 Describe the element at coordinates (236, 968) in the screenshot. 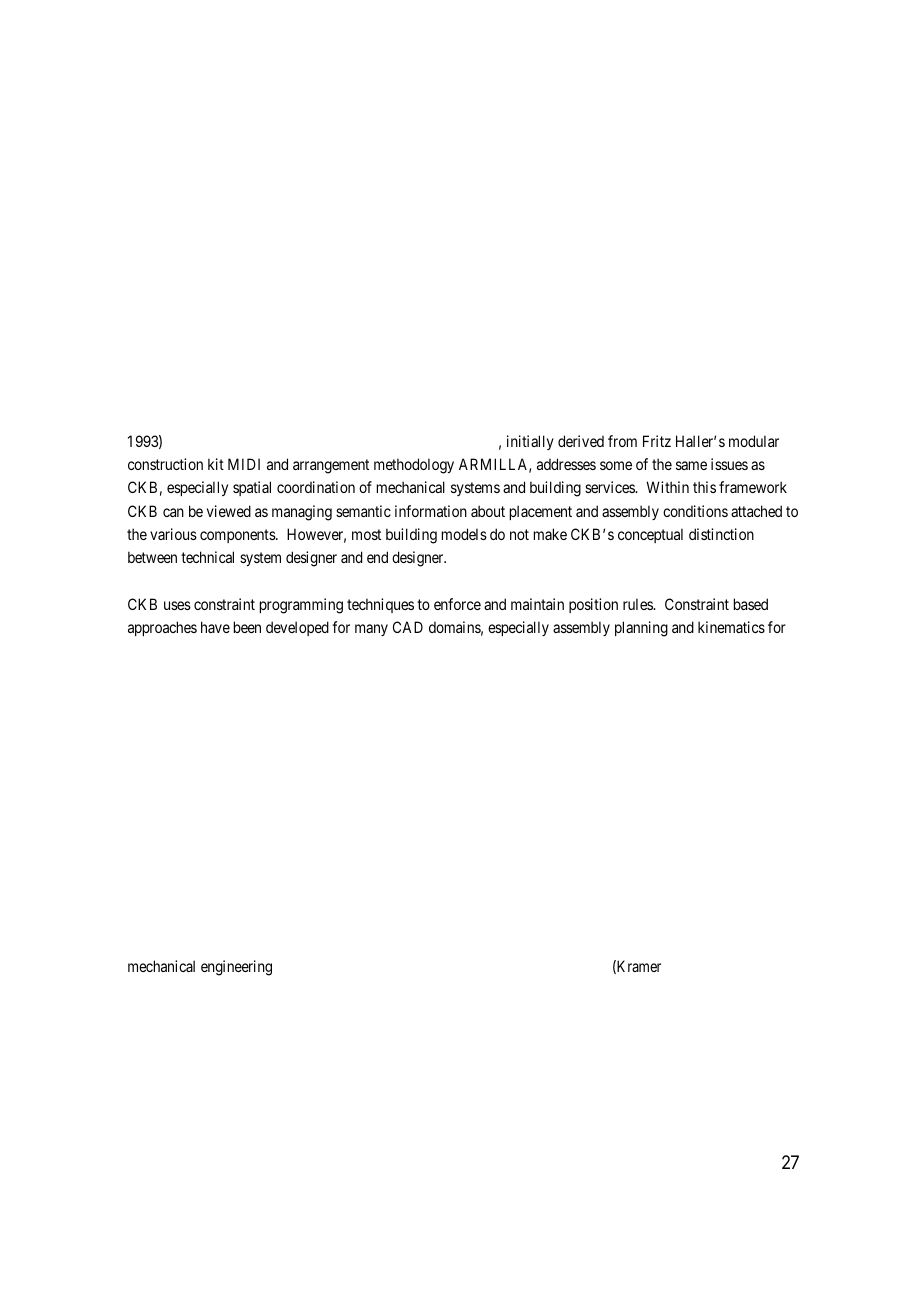

I see `engineering` at that location.
